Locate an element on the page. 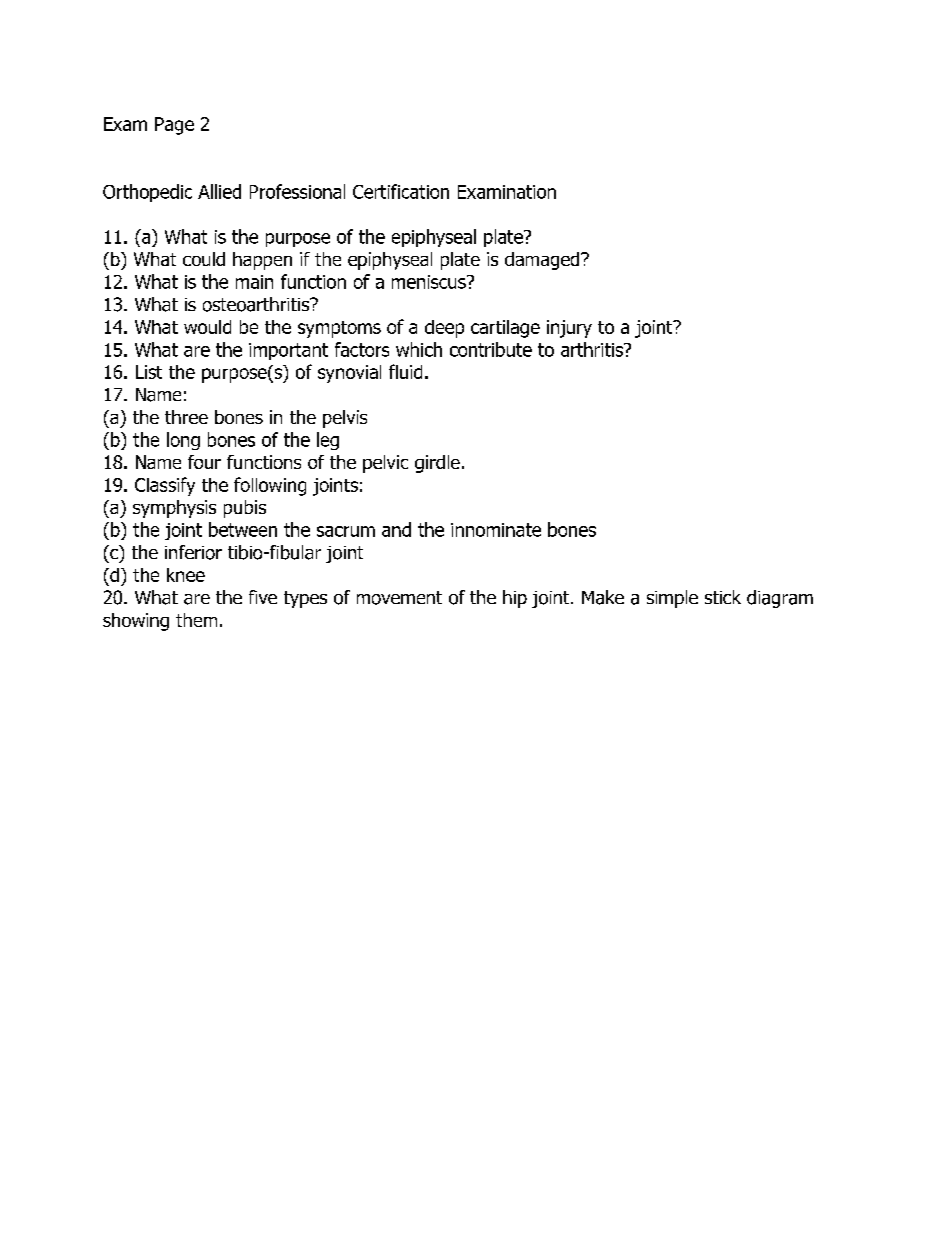 Image resolution: width=952 pixels, height=1233 pixels. hip is located at coordinates (515, 599).
